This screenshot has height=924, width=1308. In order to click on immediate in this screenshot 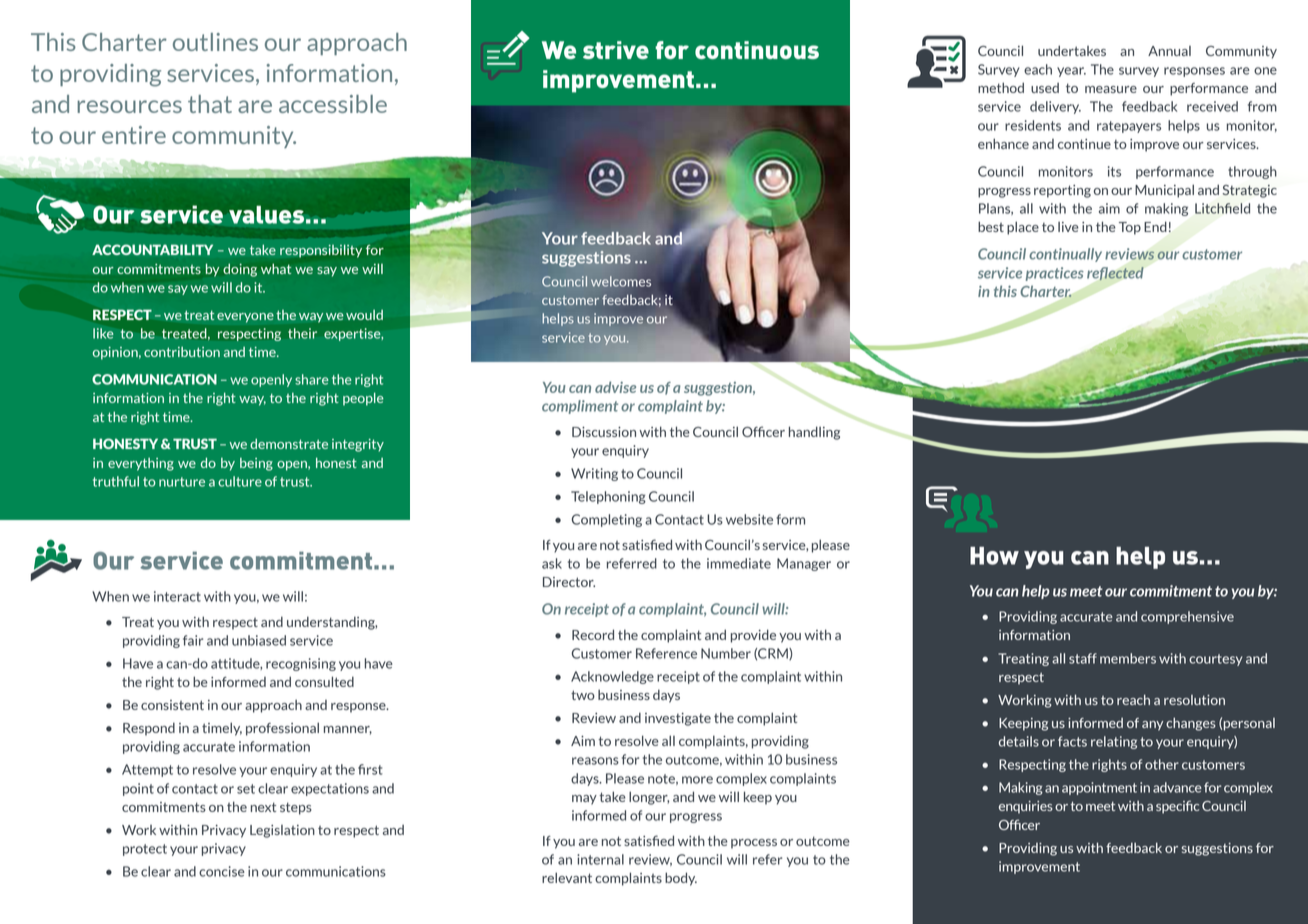, I will do `click(739, 563)`.
